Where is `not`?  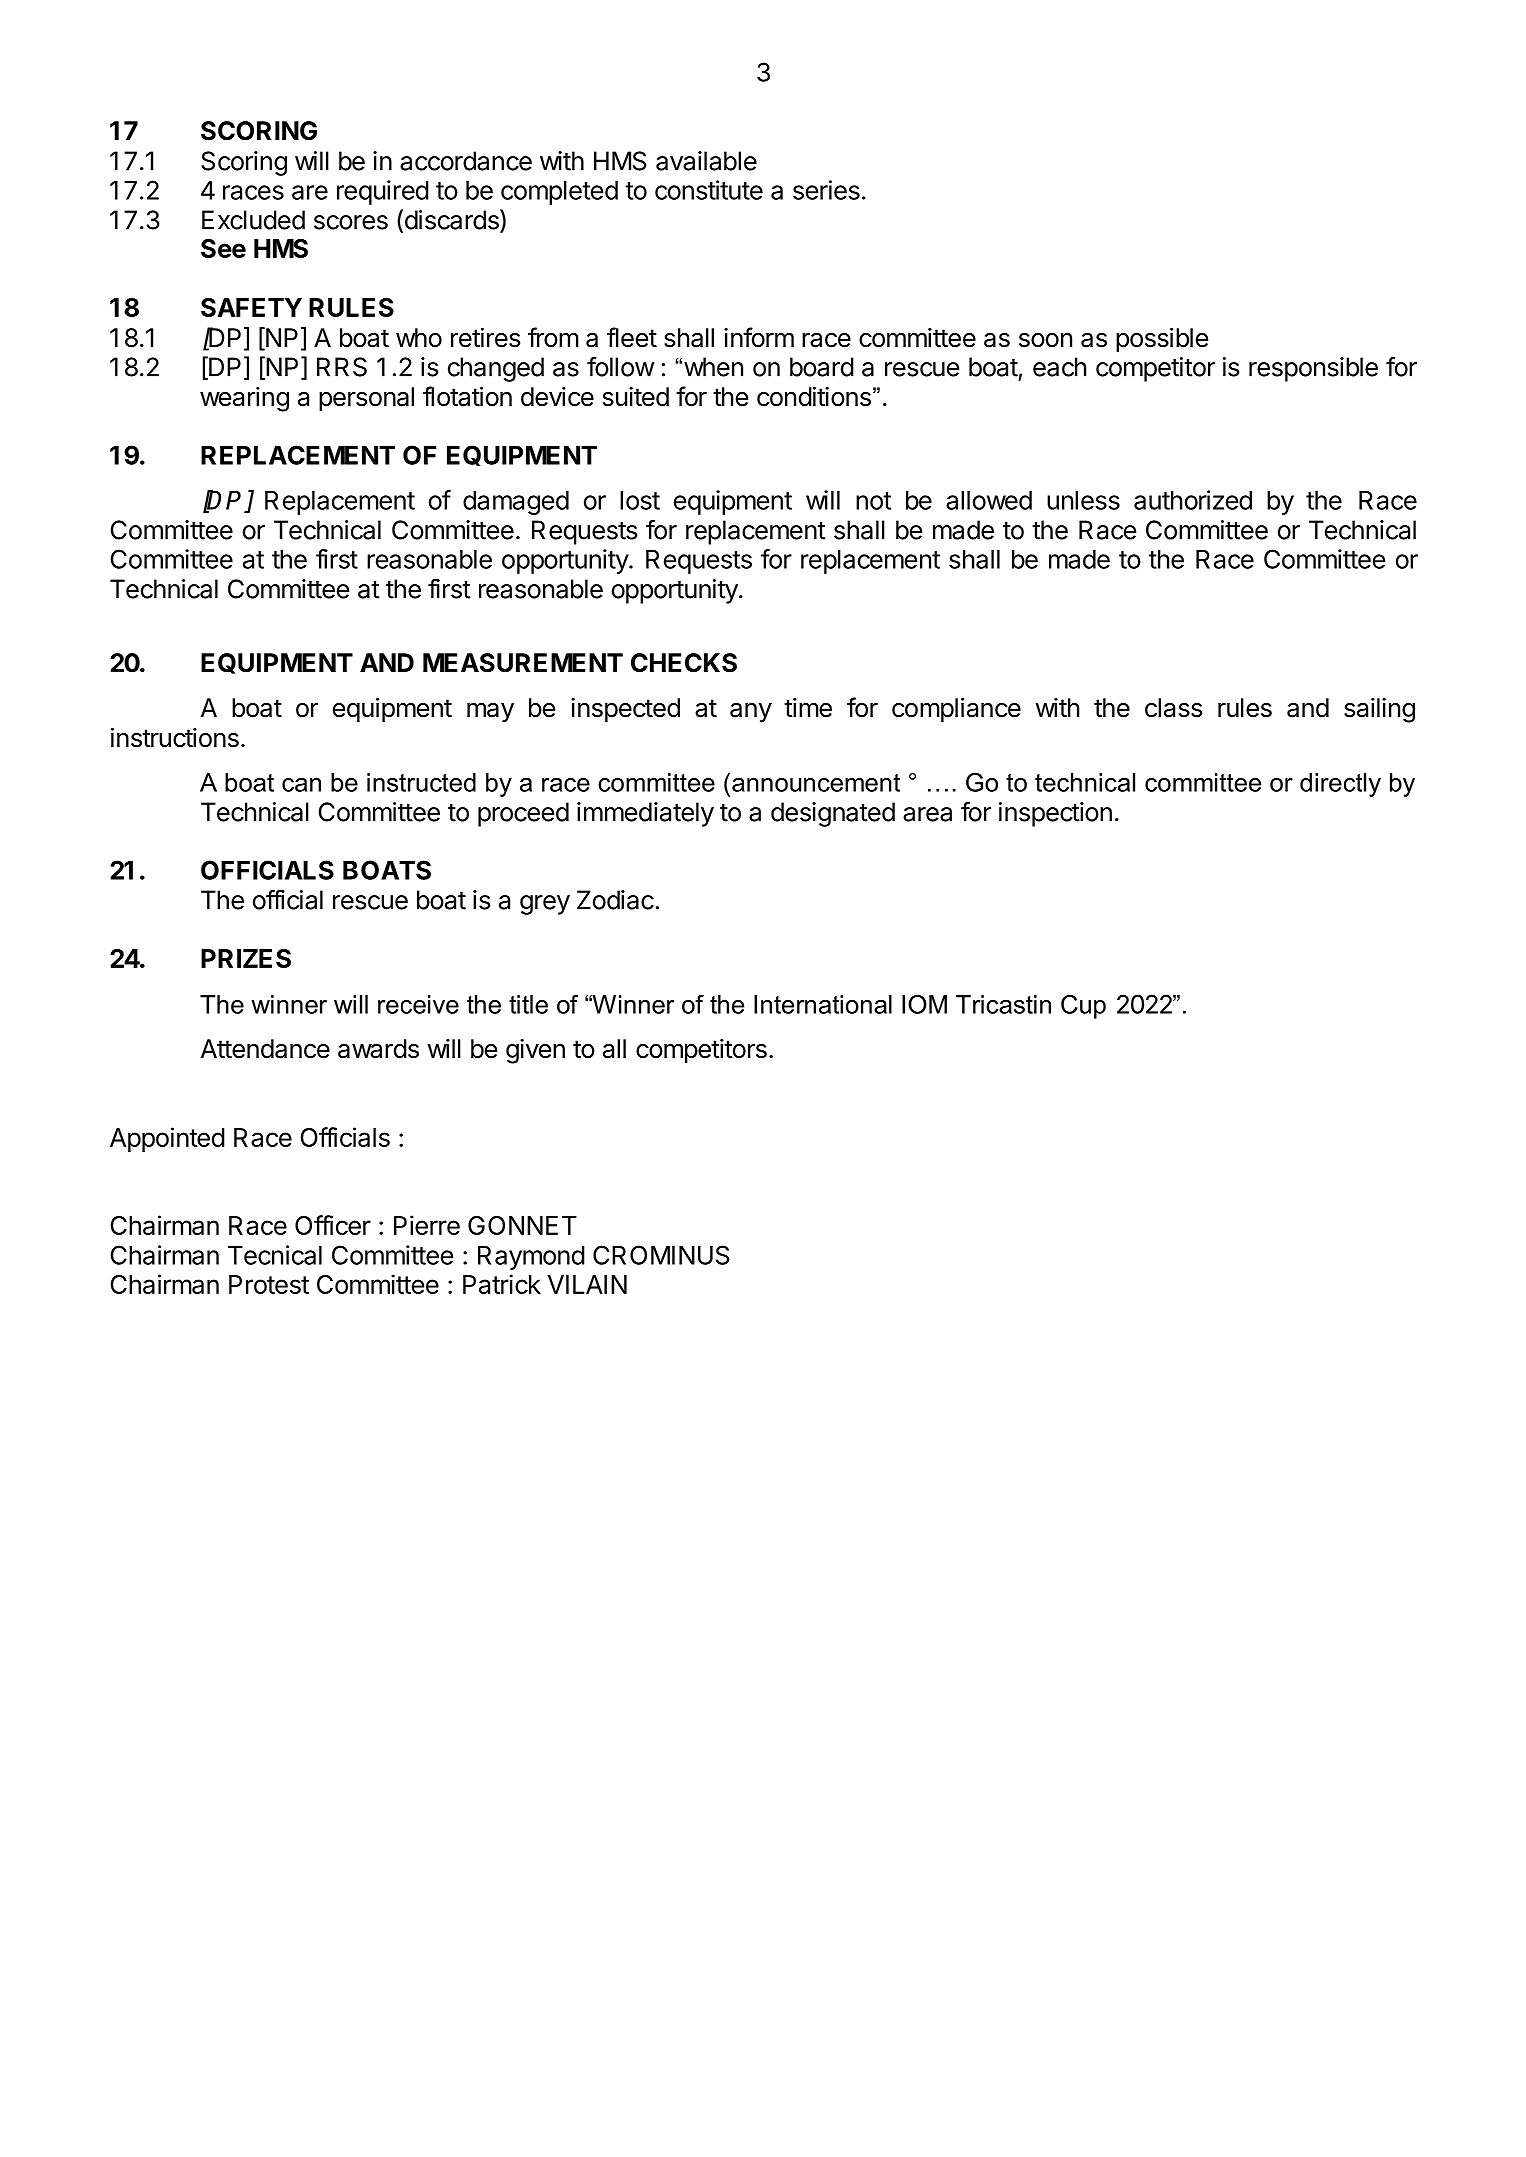 not is located at coordinates (873, 501).
